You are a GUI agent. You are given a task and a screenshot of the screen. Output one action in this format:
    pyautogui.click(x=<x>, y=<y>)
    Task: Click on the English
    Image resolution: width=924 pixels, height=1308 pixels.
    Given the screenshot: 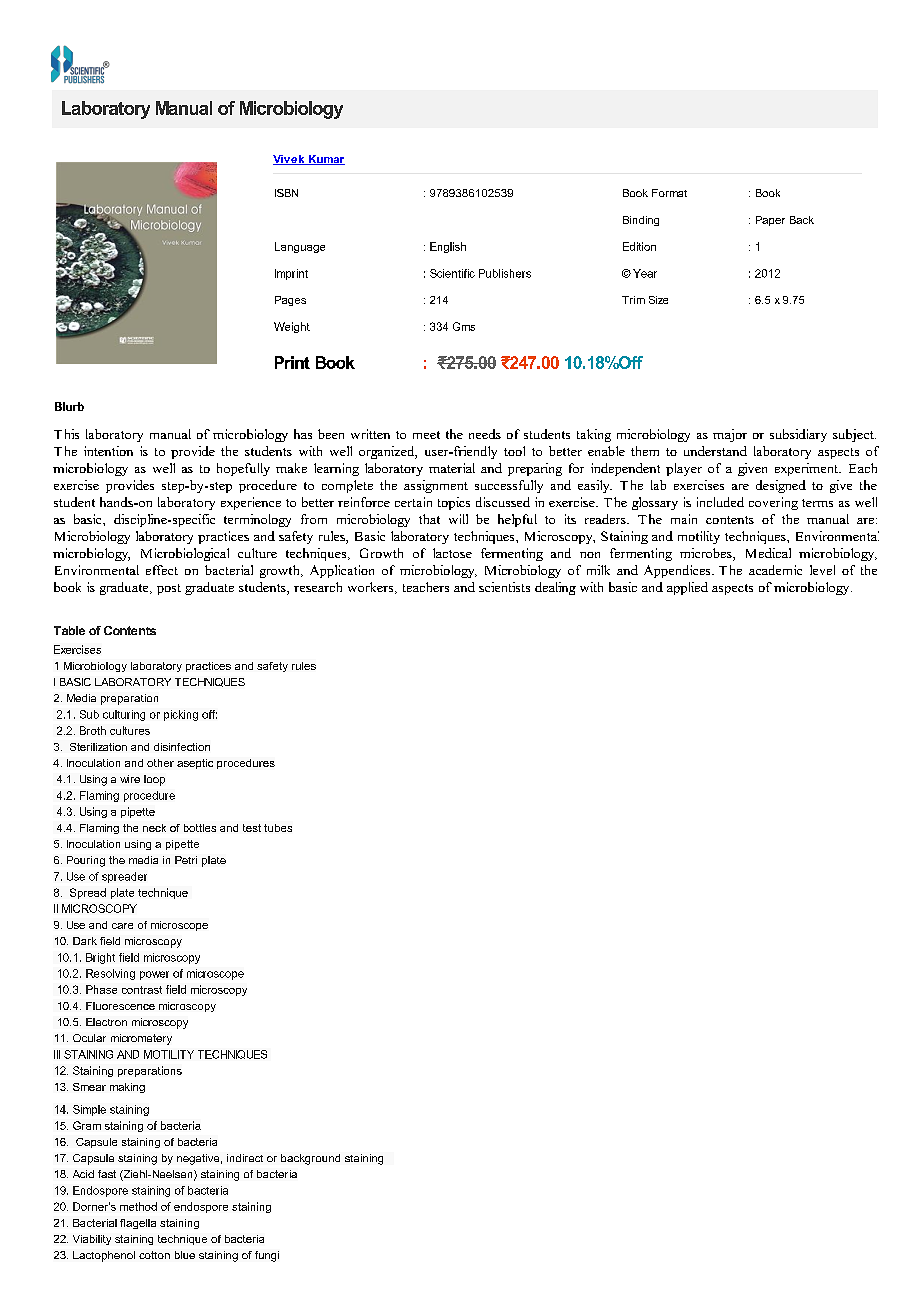 What is the action you would take?
    pyautogui.click(x=448, y=247)
